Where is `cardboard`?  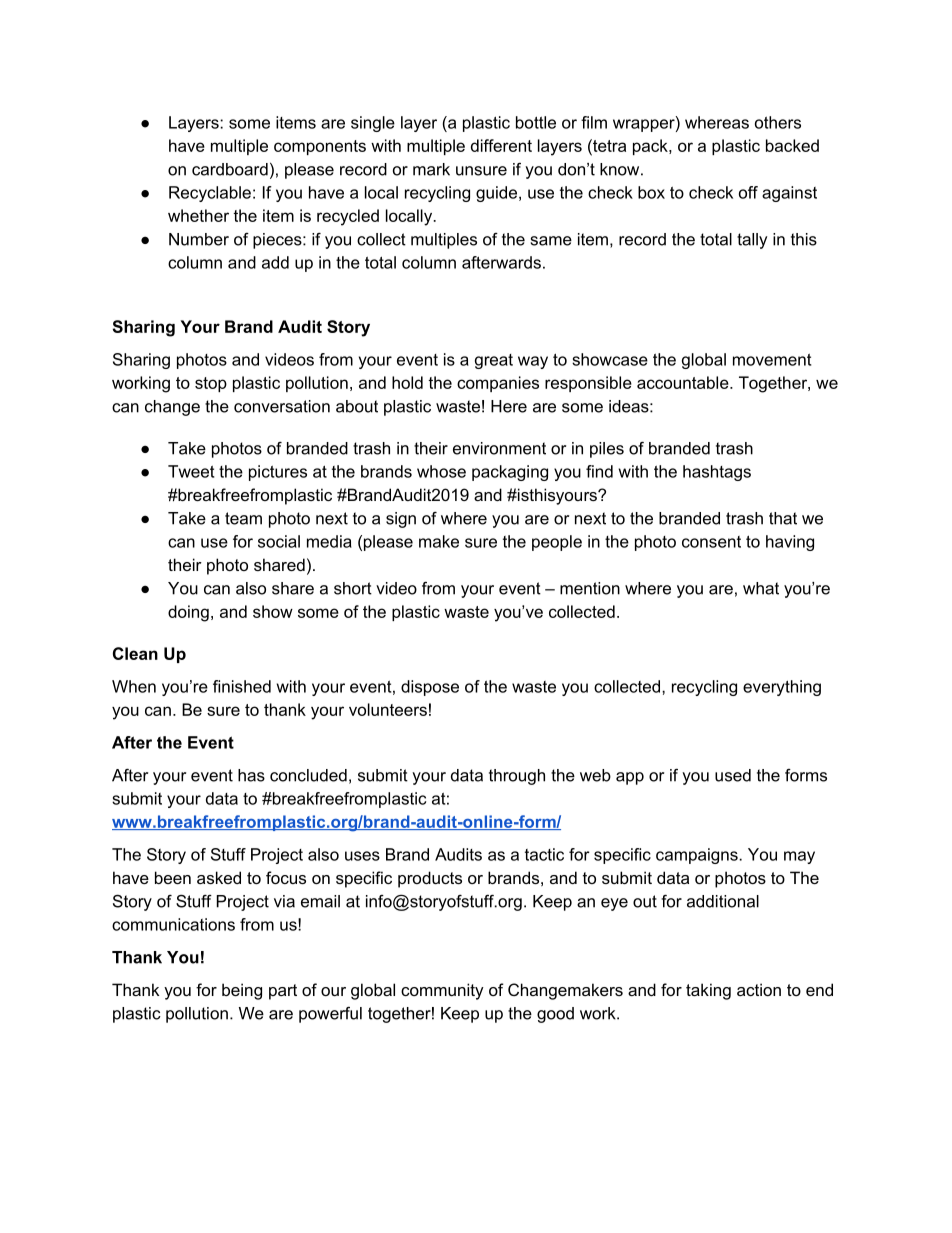
cardboard is located at coordinates (230, 169).
